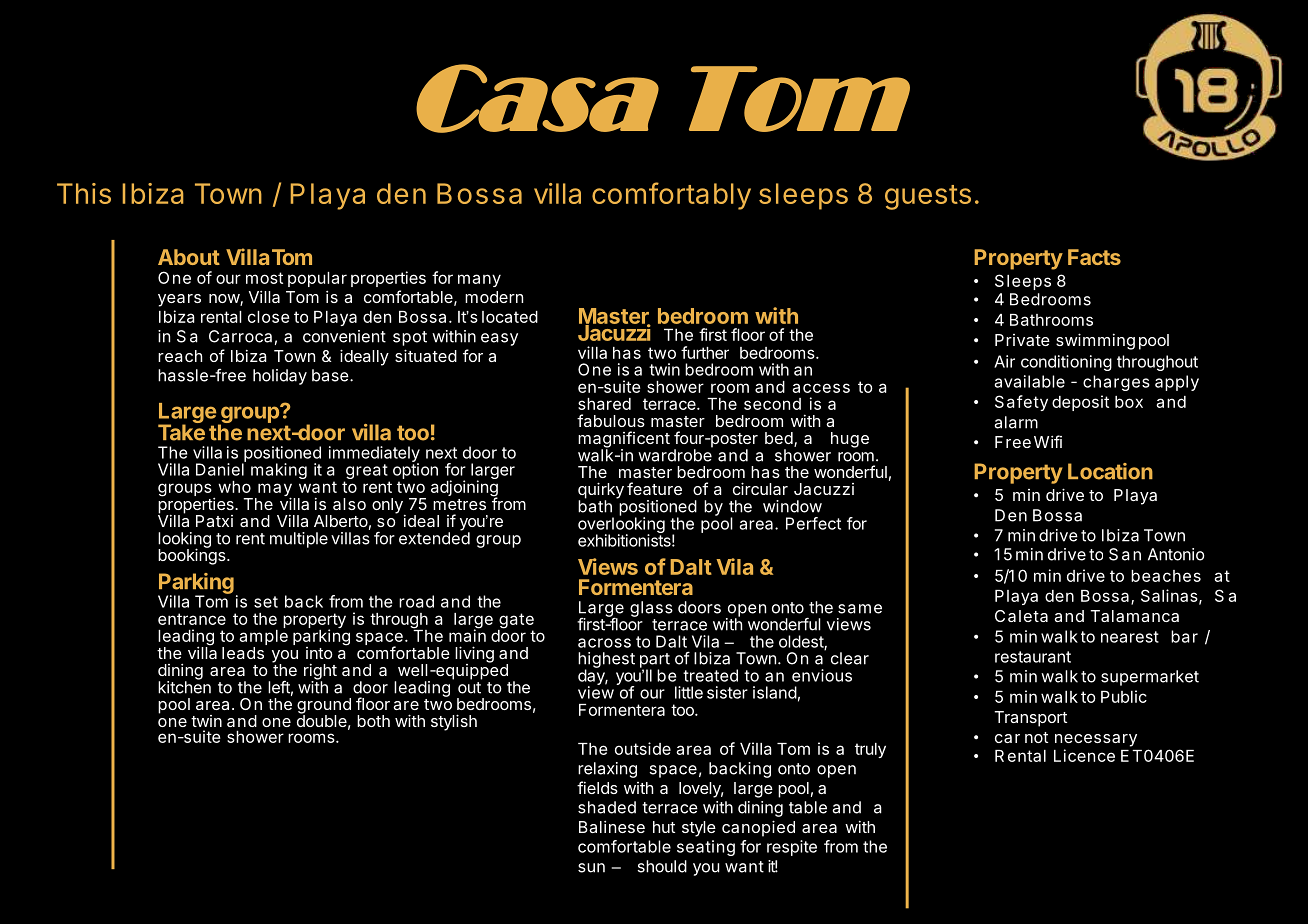 The width and height of the image is (1308, 924). What do you see at coordinates (591, 868) in the image?
I see `sun` at bounding box center [591, 868].
